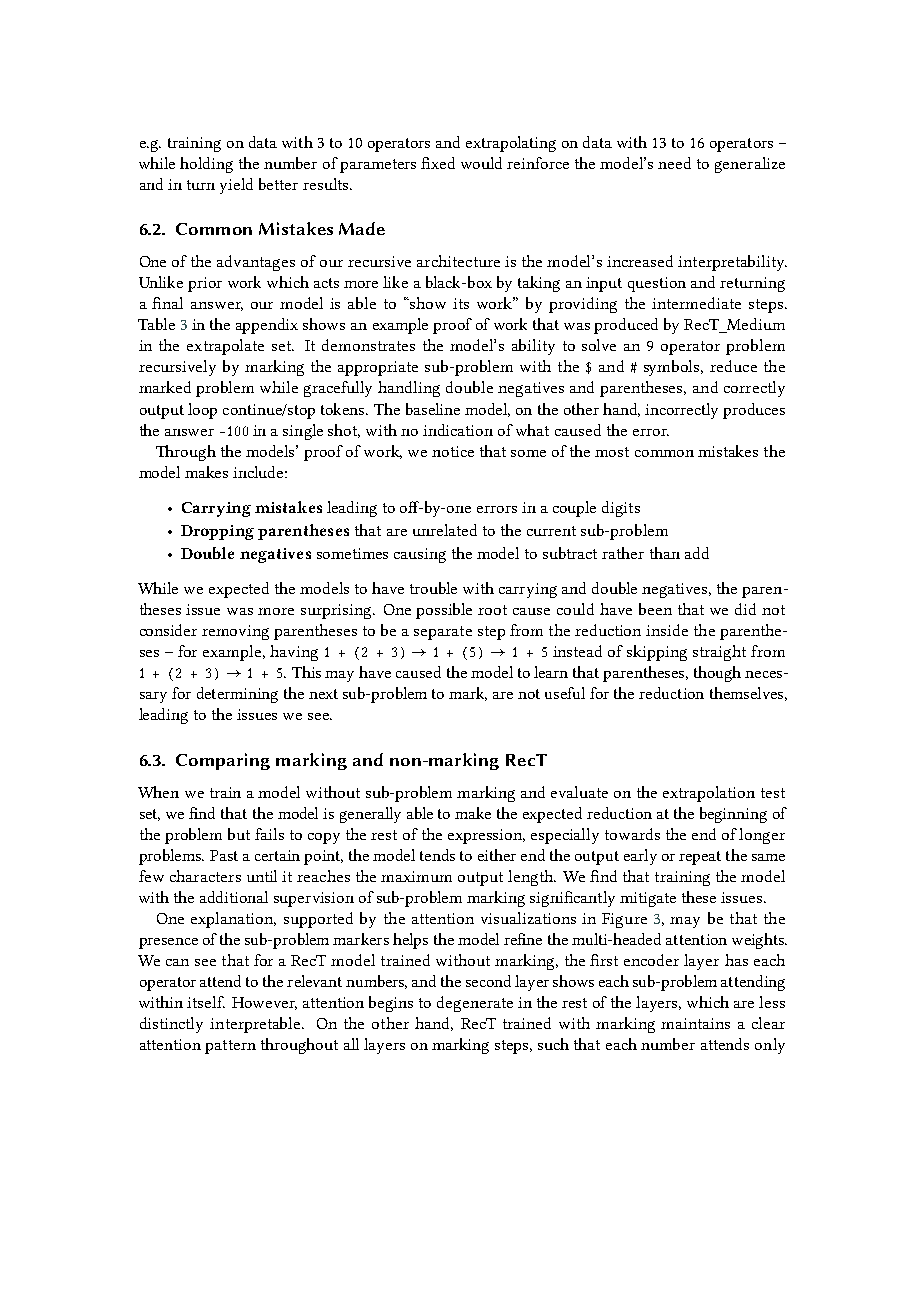  What do you see at coordinates (206, 165) in the document?
I see `holding` at bounding box center [206, 165].
